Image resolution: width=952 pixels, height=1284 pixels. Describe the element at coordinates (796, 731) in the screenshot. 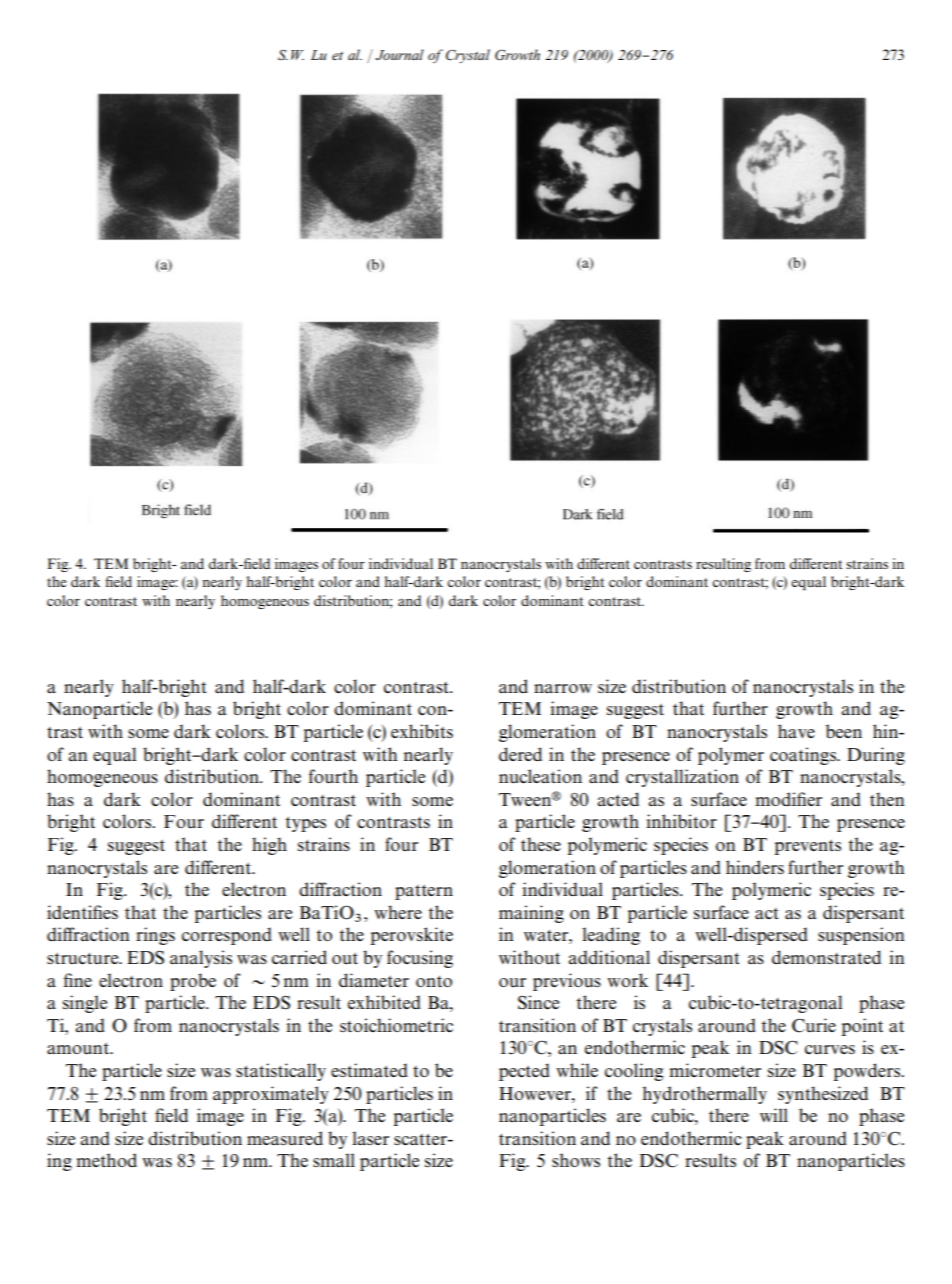

I see `have` at that location.
